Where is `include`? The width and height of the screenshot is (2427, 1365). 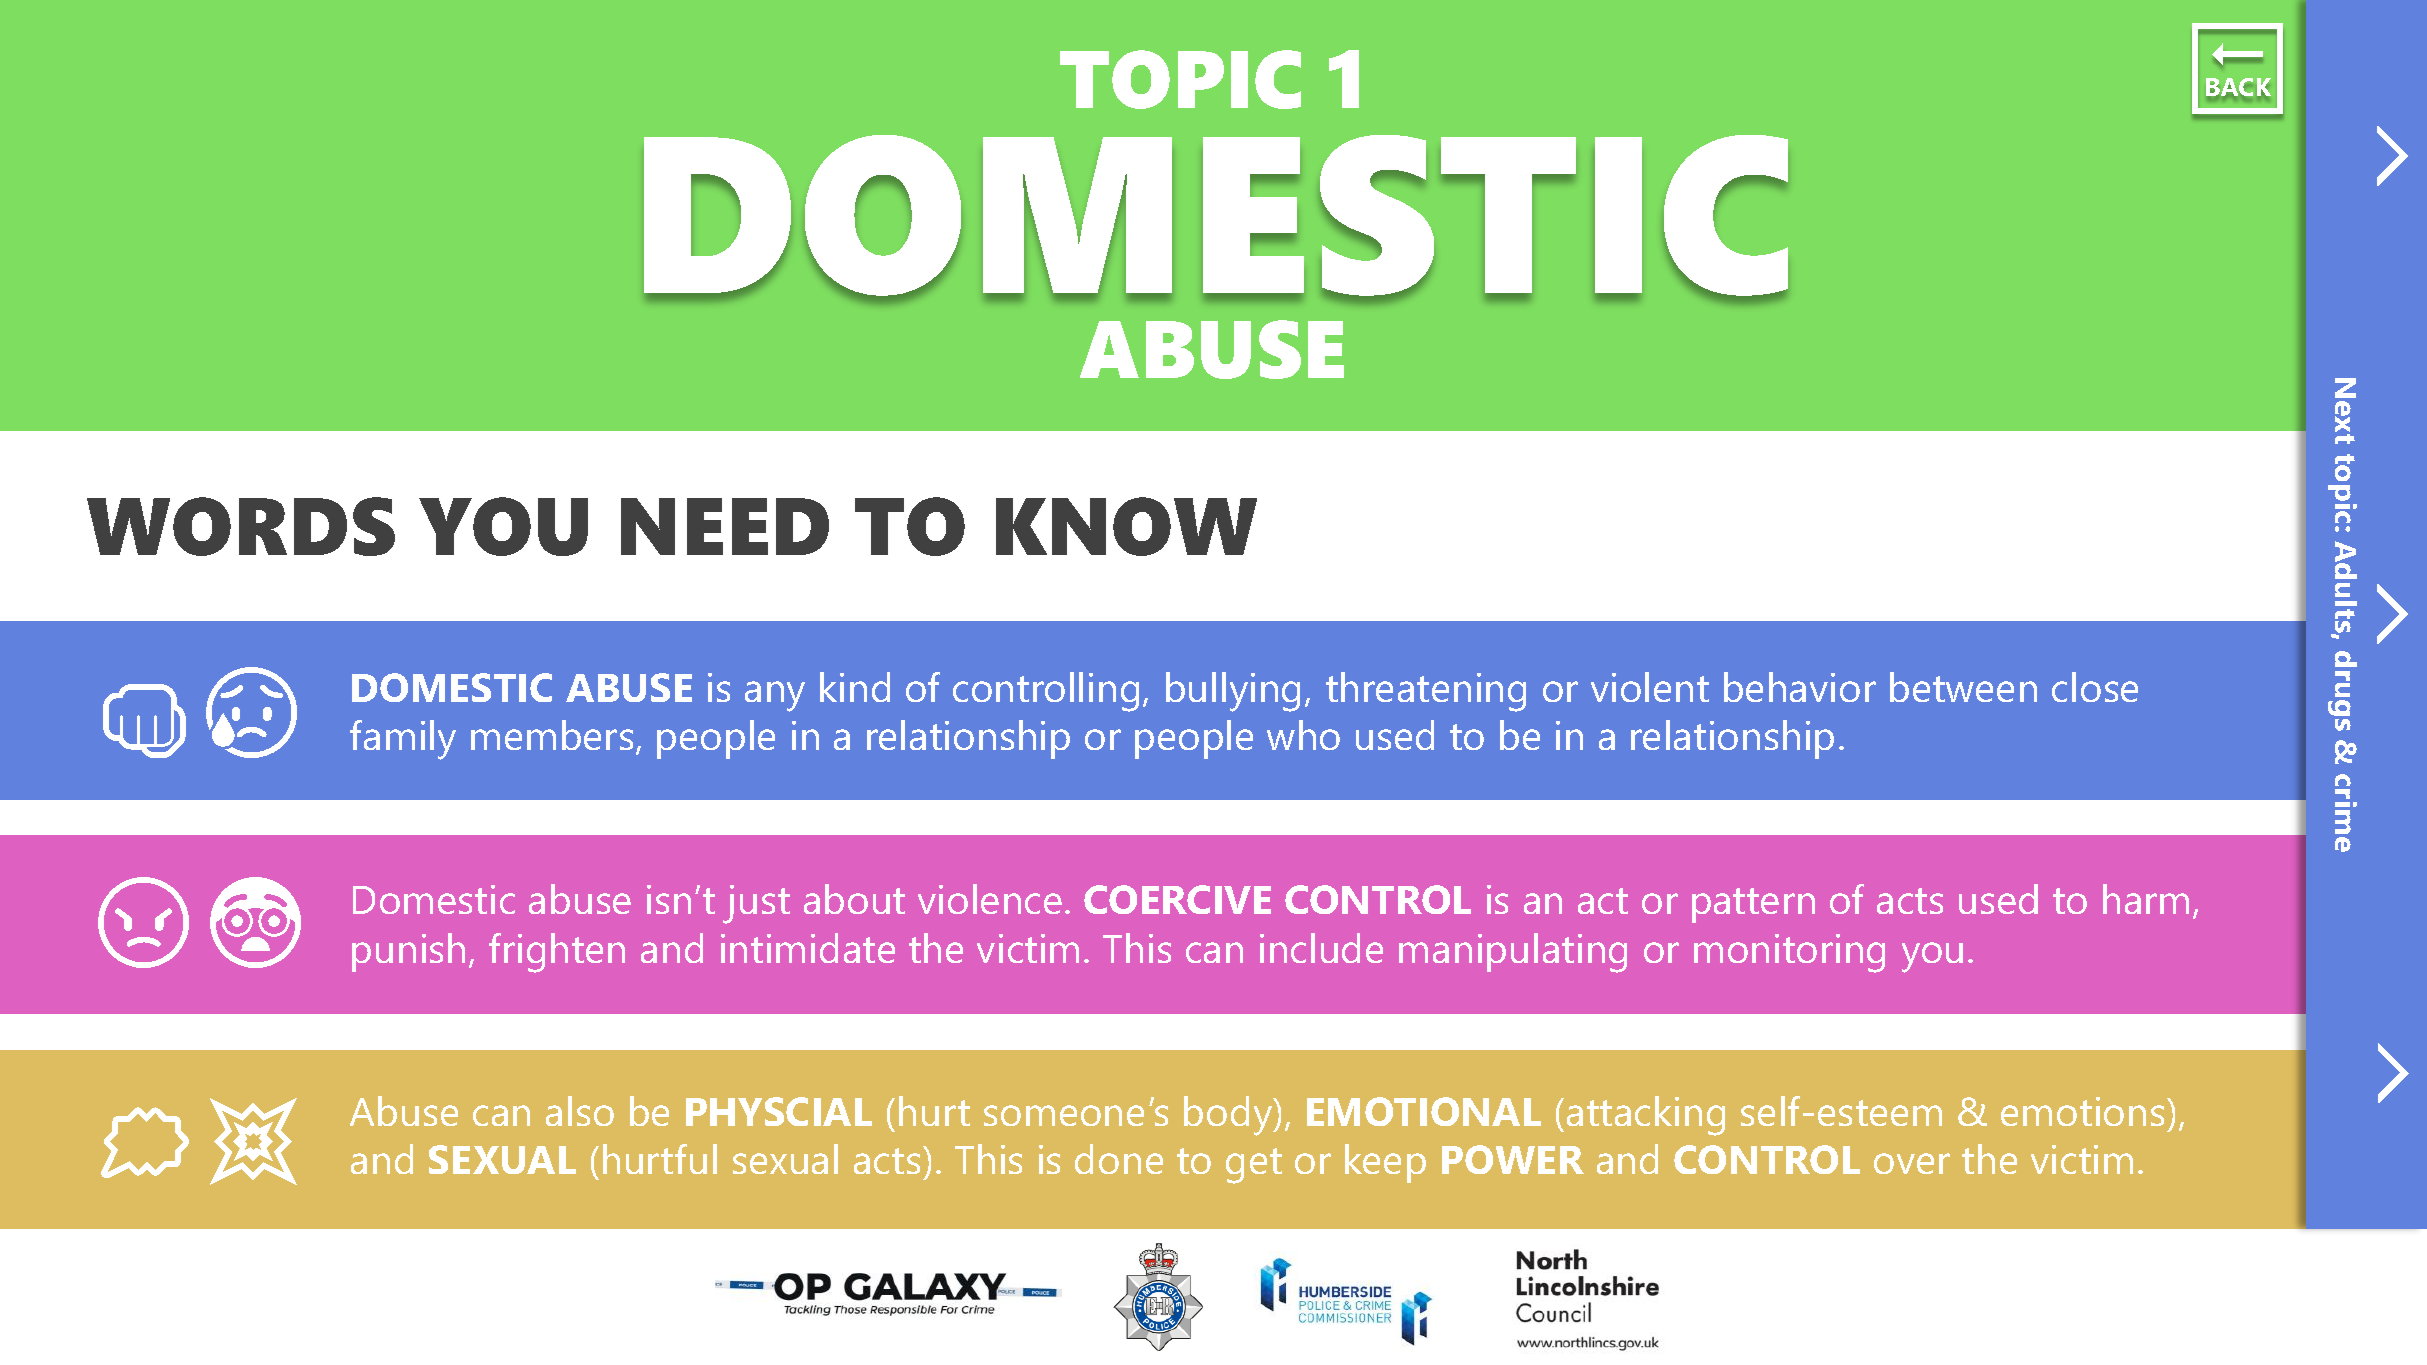 include is located at coordinates (1321, 948).
